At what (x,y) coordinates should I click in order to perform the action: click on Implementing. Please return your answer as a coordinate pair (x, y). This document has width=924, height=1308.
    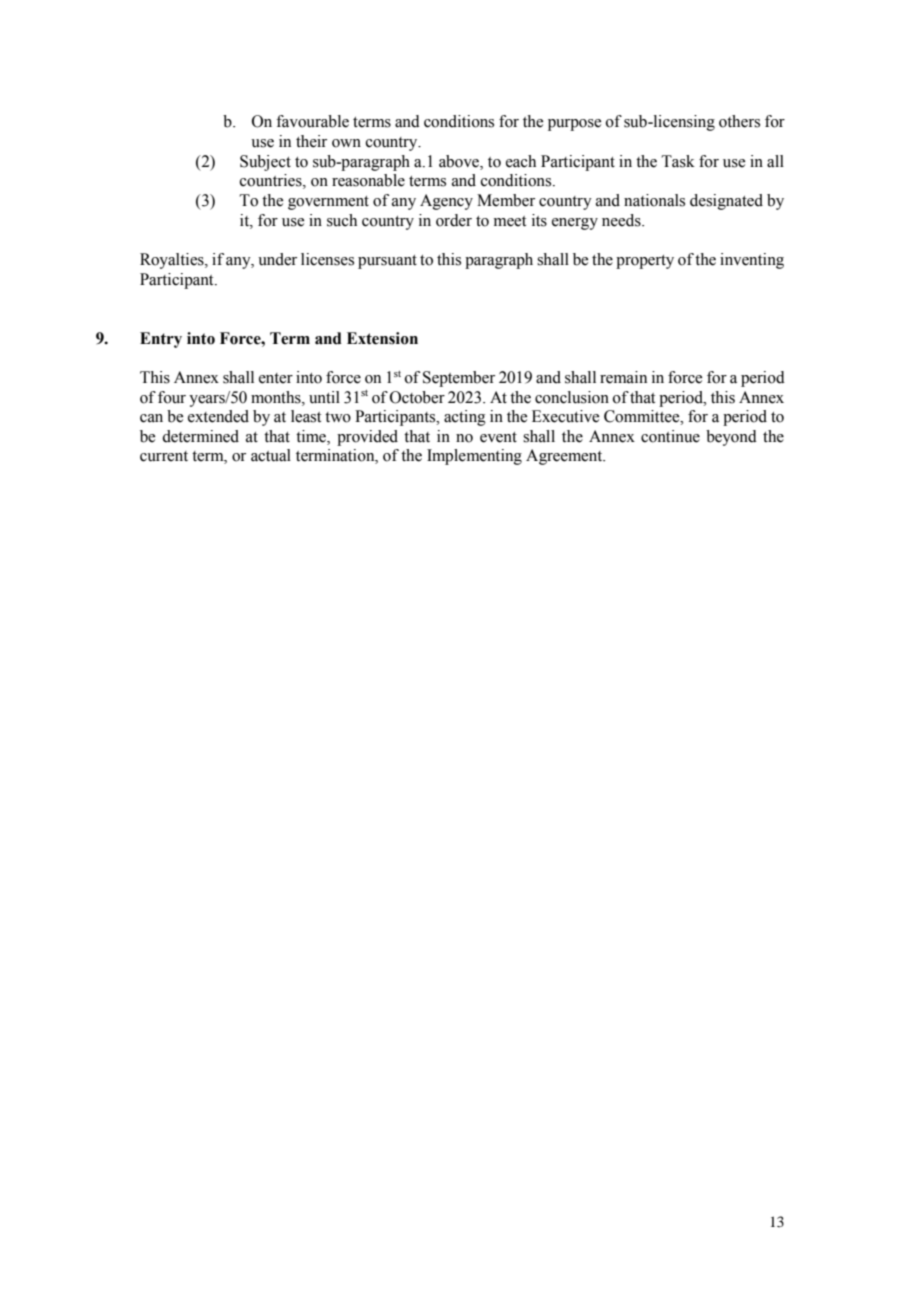
    Looking at the image, I should click on (474, 457).
